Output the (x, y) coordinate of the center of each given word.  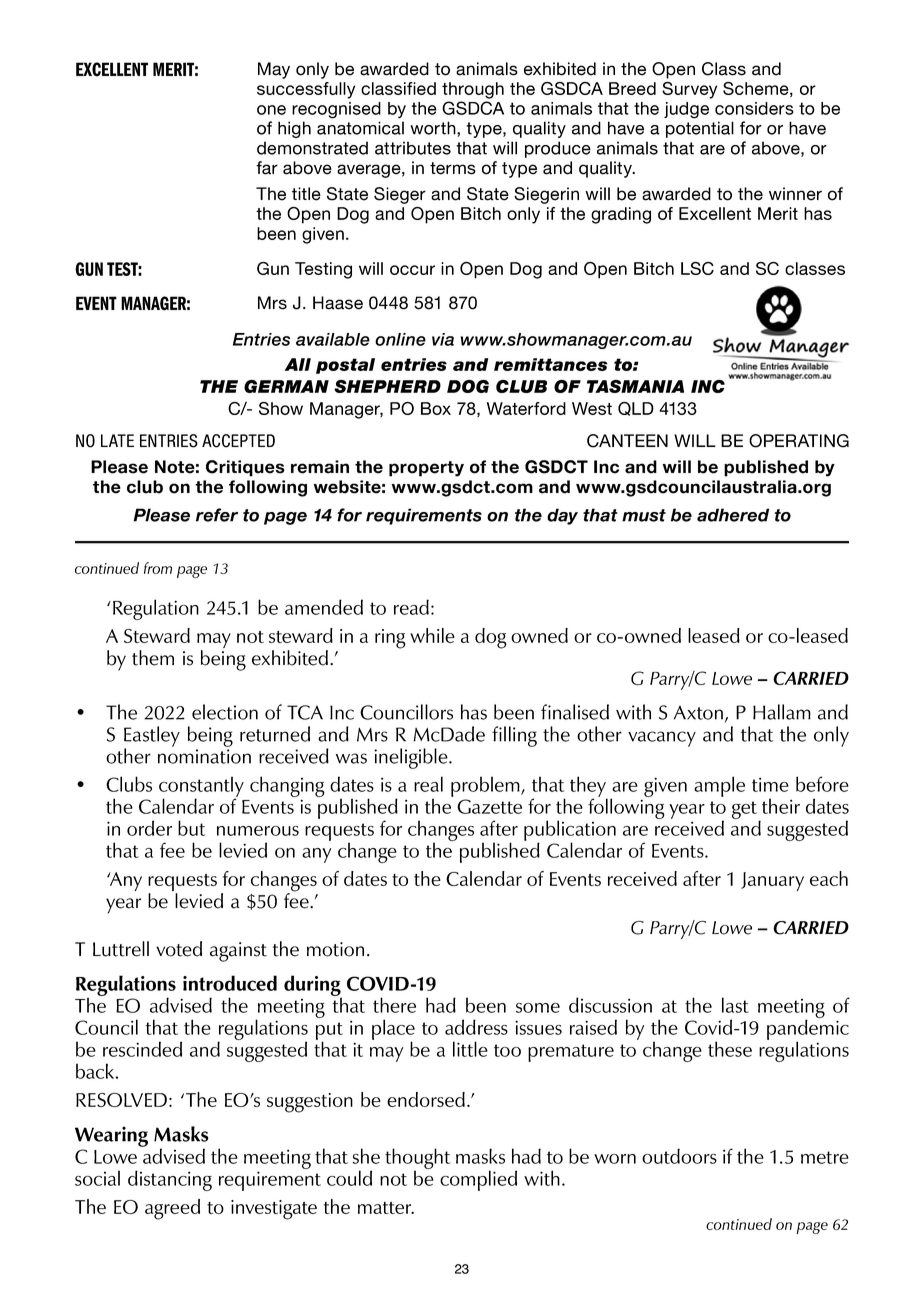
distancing (170, 1180)
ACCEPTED (238, 441)
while (432, 635)
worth (434, 129)
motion (335, 949)
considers (754, 108)
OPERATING (799, 441)
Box (436, 408)
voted (179, 949)
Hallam (782, 712)
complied (478, 1180)
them (153, 658)
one (271, 110)
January (772, 881)
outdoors (679, 1156)
